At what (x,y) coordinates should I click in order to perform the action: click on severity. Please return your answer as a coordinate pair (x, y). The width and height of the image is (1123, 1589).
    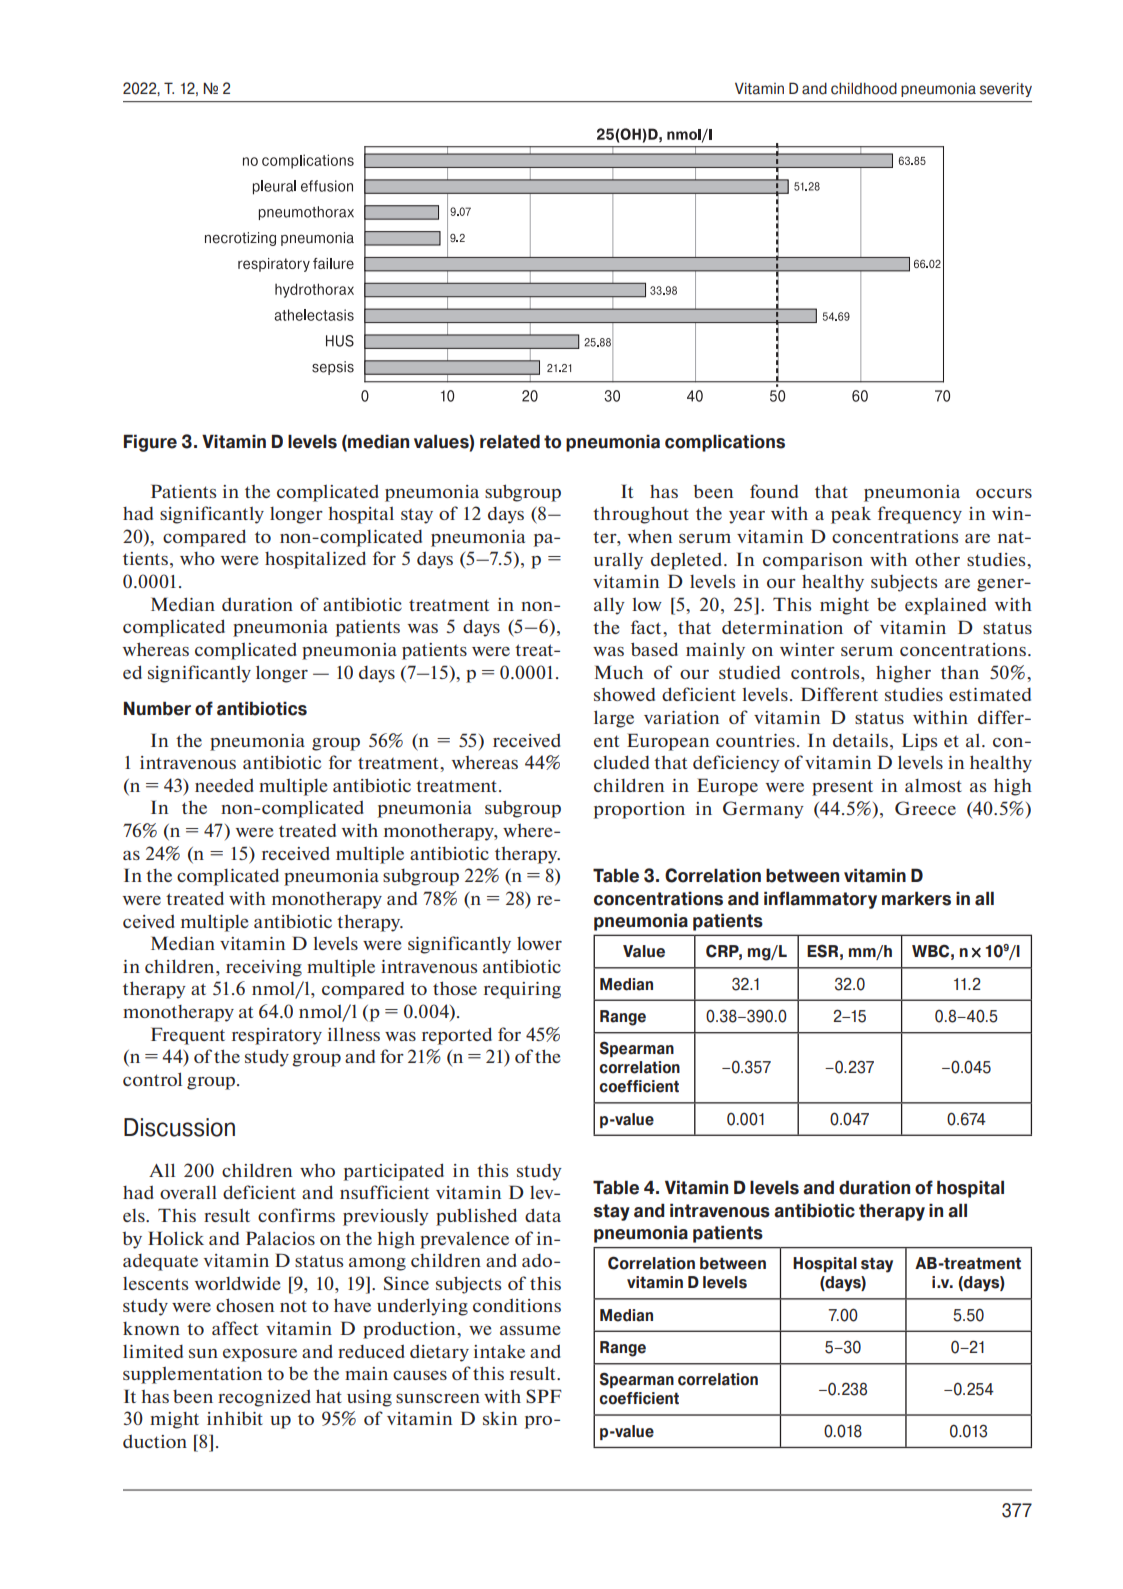
    Looking at the image, I should click on (1006, 89).
